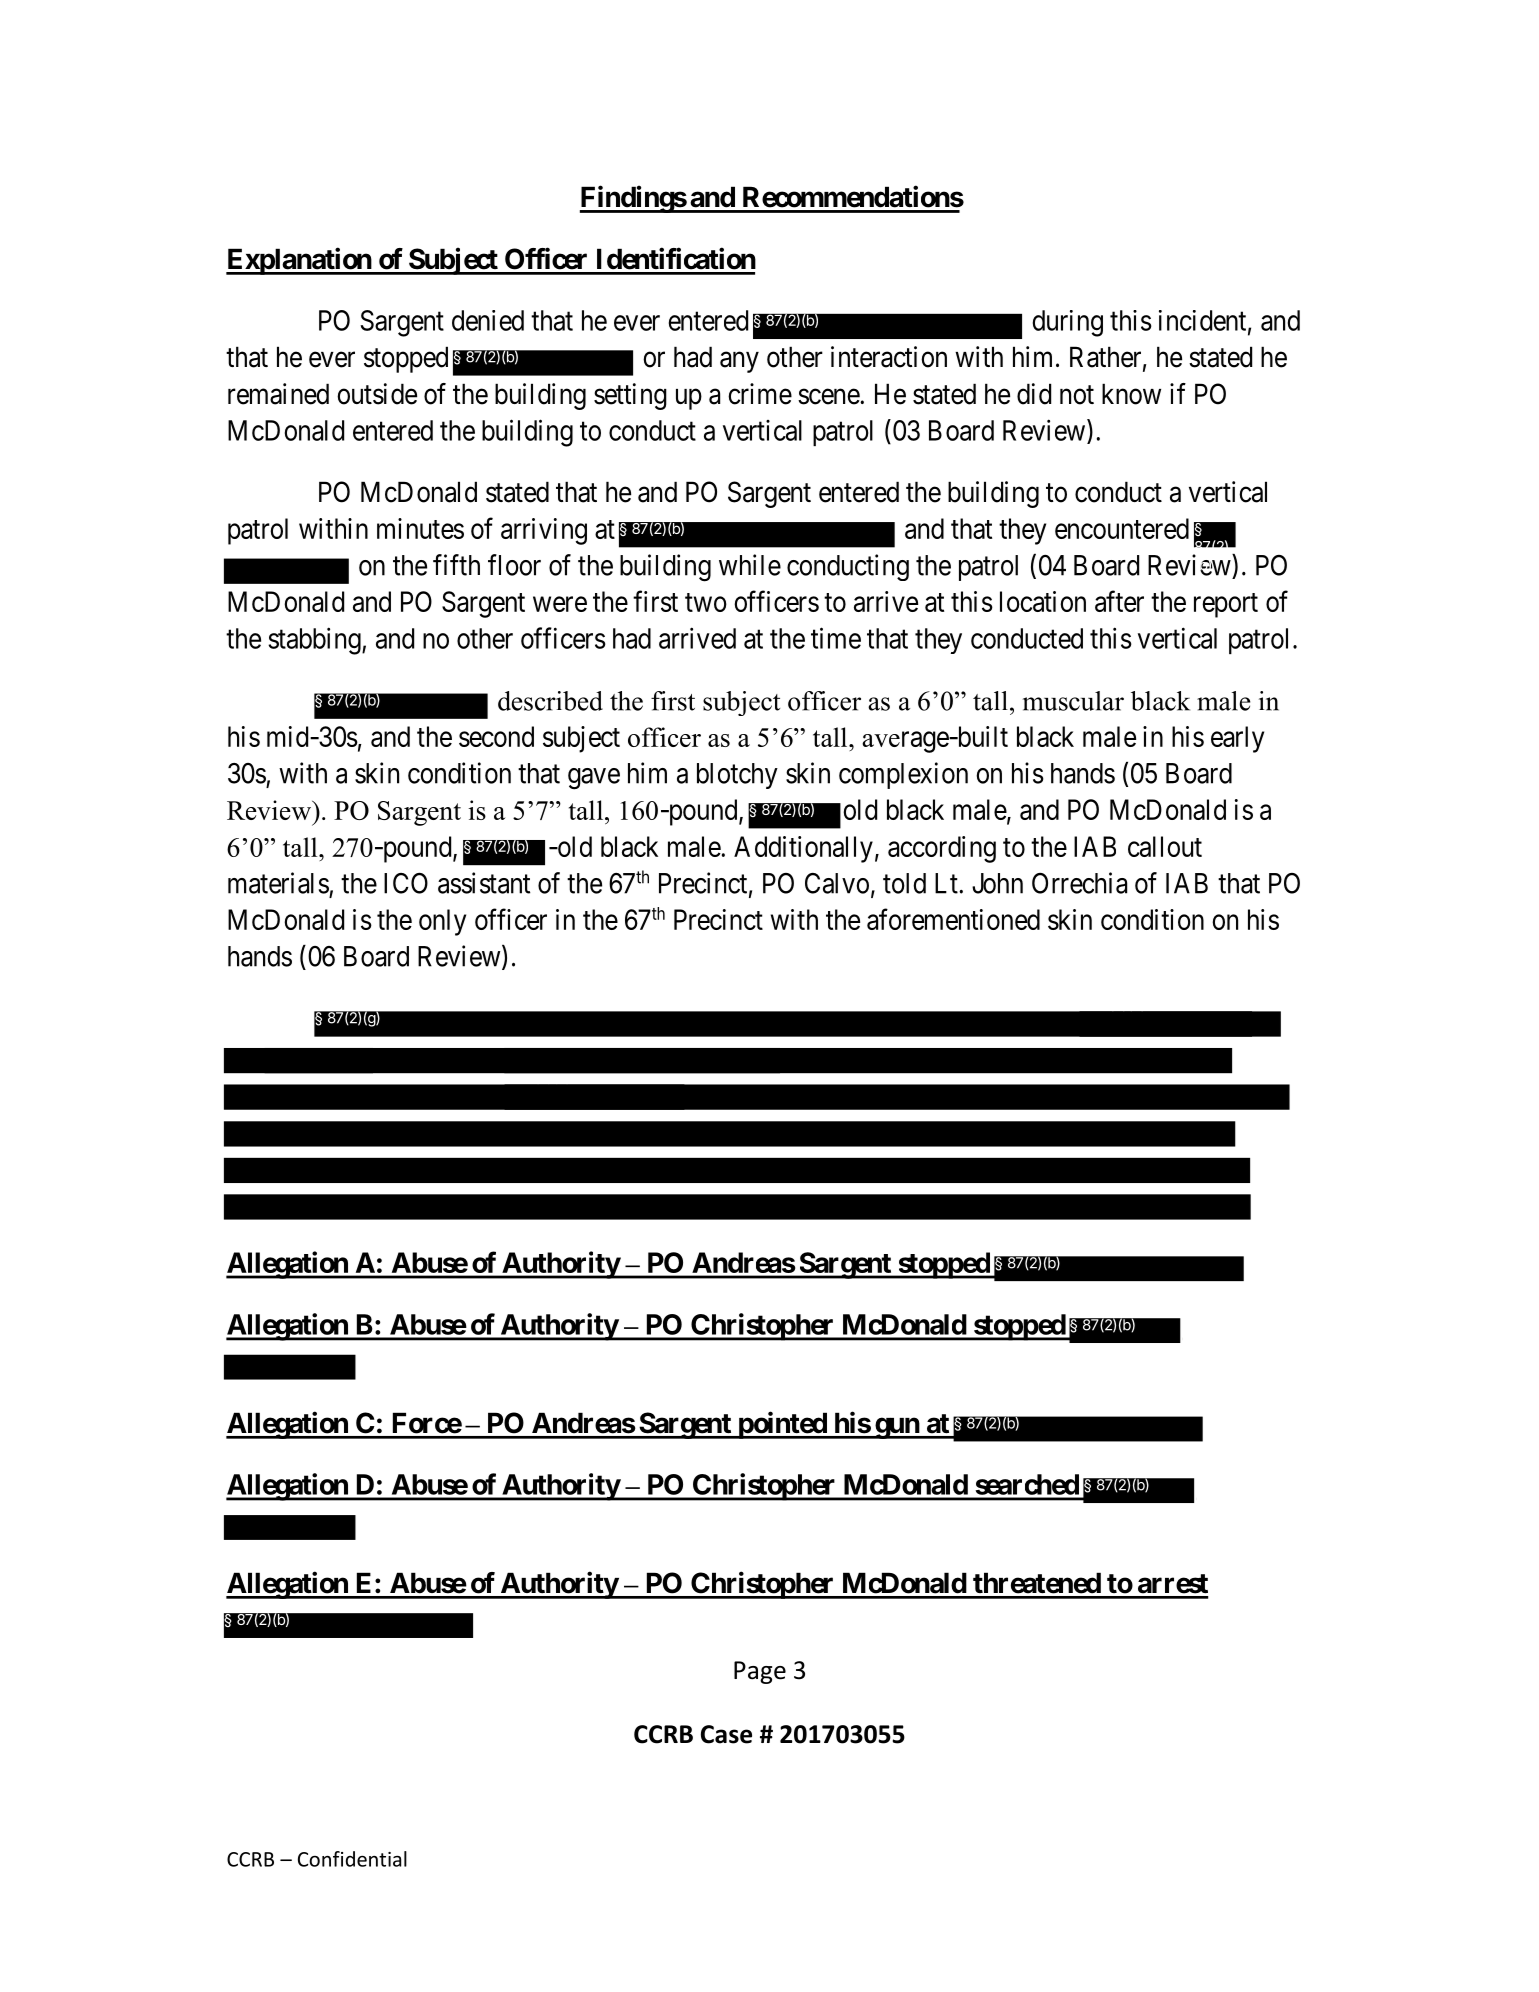 Image resolution: width=1539 pixels, height=1992 pixels. Describe the element at coordinates (726, 1734) in the screenshot. I see `Case` at that location.
